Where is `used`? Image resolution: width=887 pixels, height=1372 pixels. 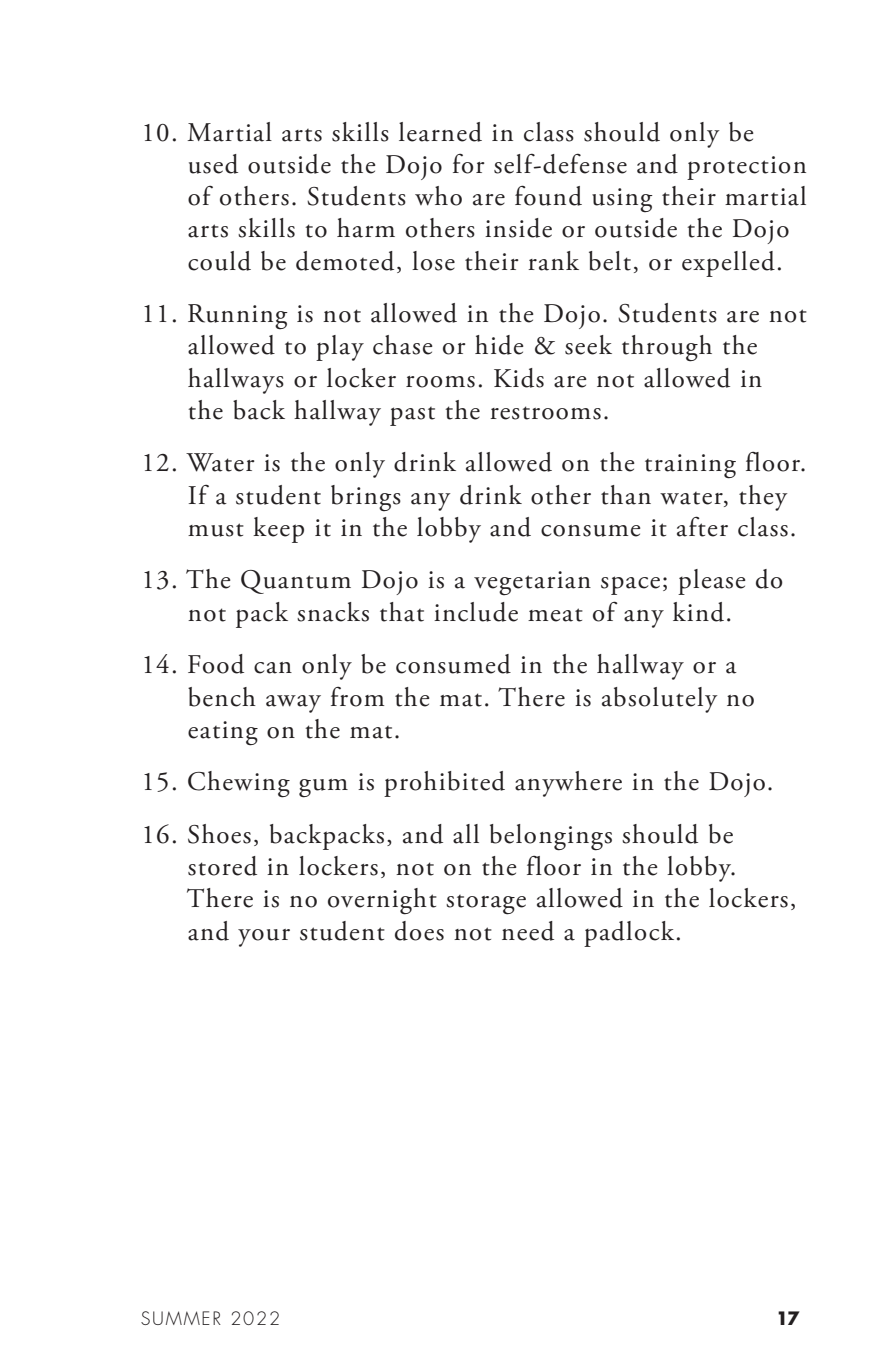
used is located at coordinates (213, 164).
